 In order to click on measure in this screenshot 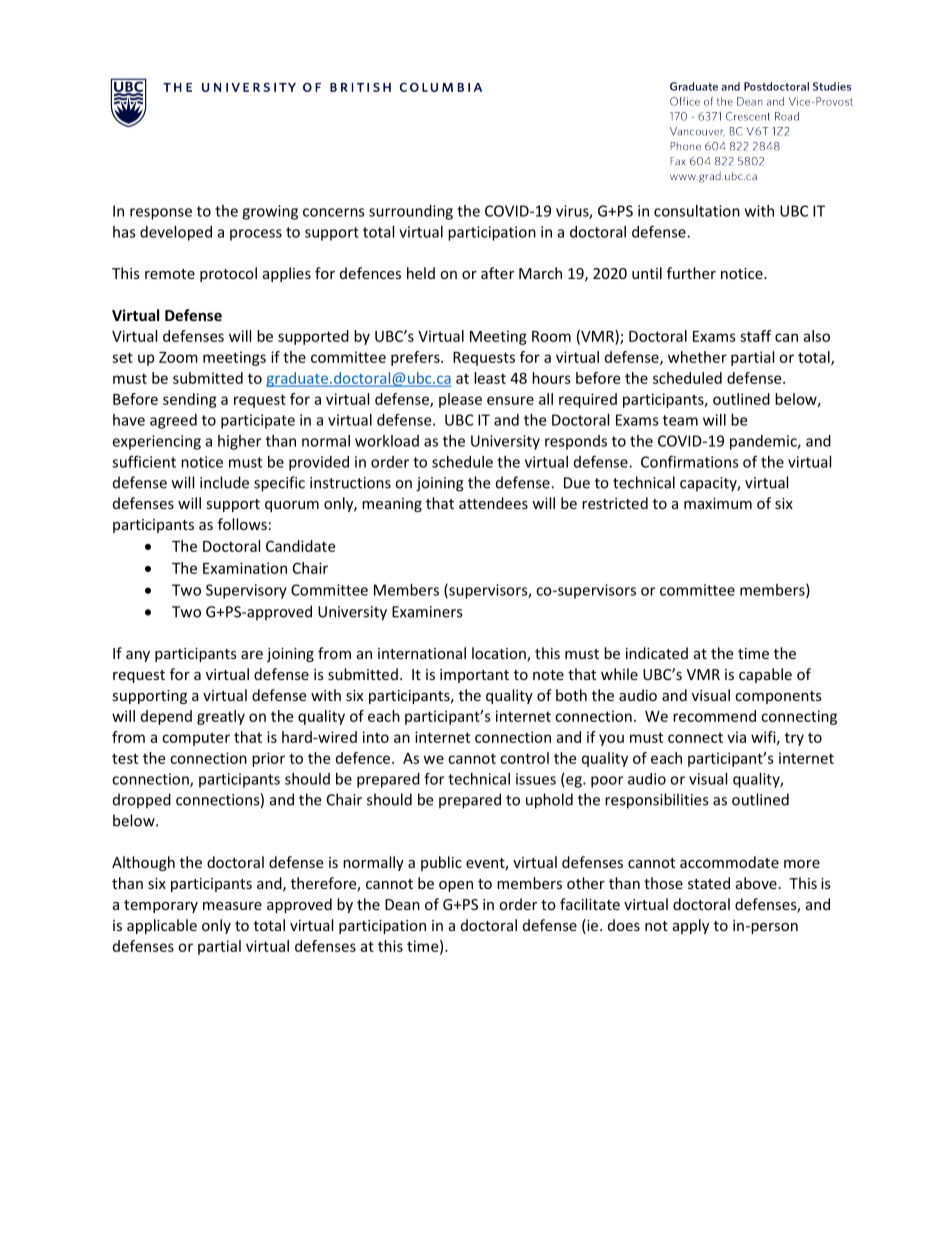, I will do `click(232, 906)`.
